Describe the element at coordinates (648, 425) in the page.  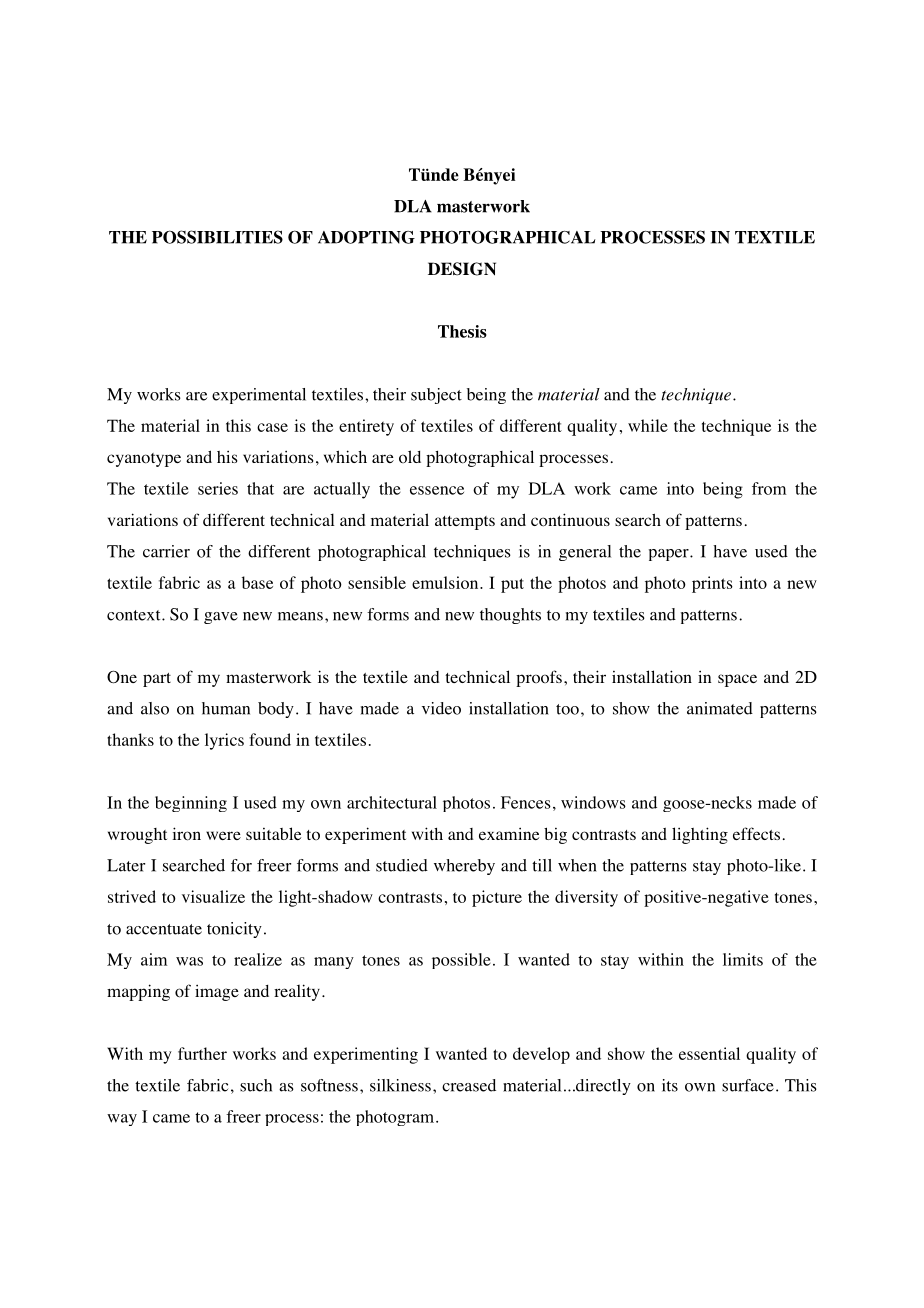
I see `while` at that location.
